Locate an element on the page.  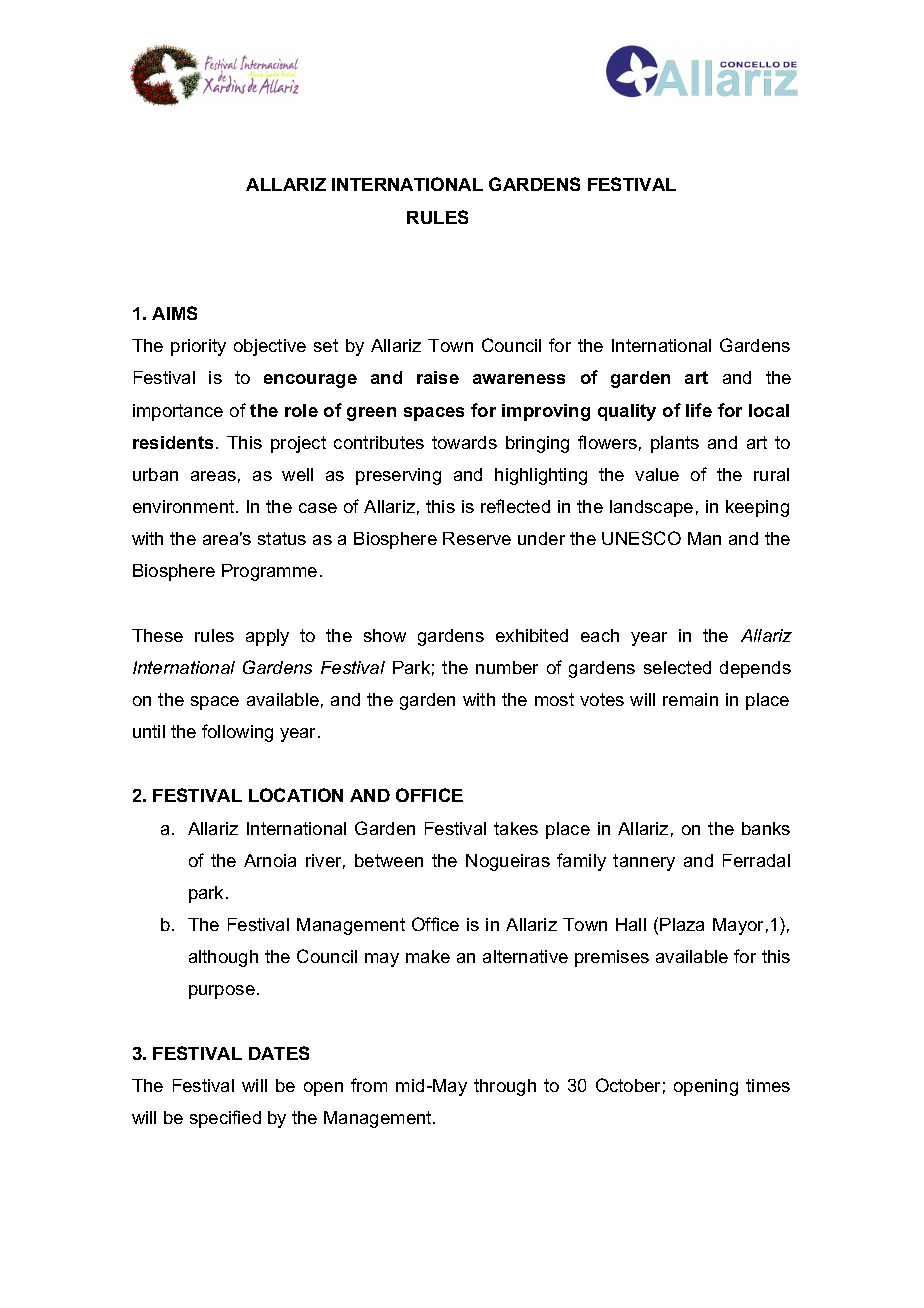
reflected is located at coordinates (515, 506).
